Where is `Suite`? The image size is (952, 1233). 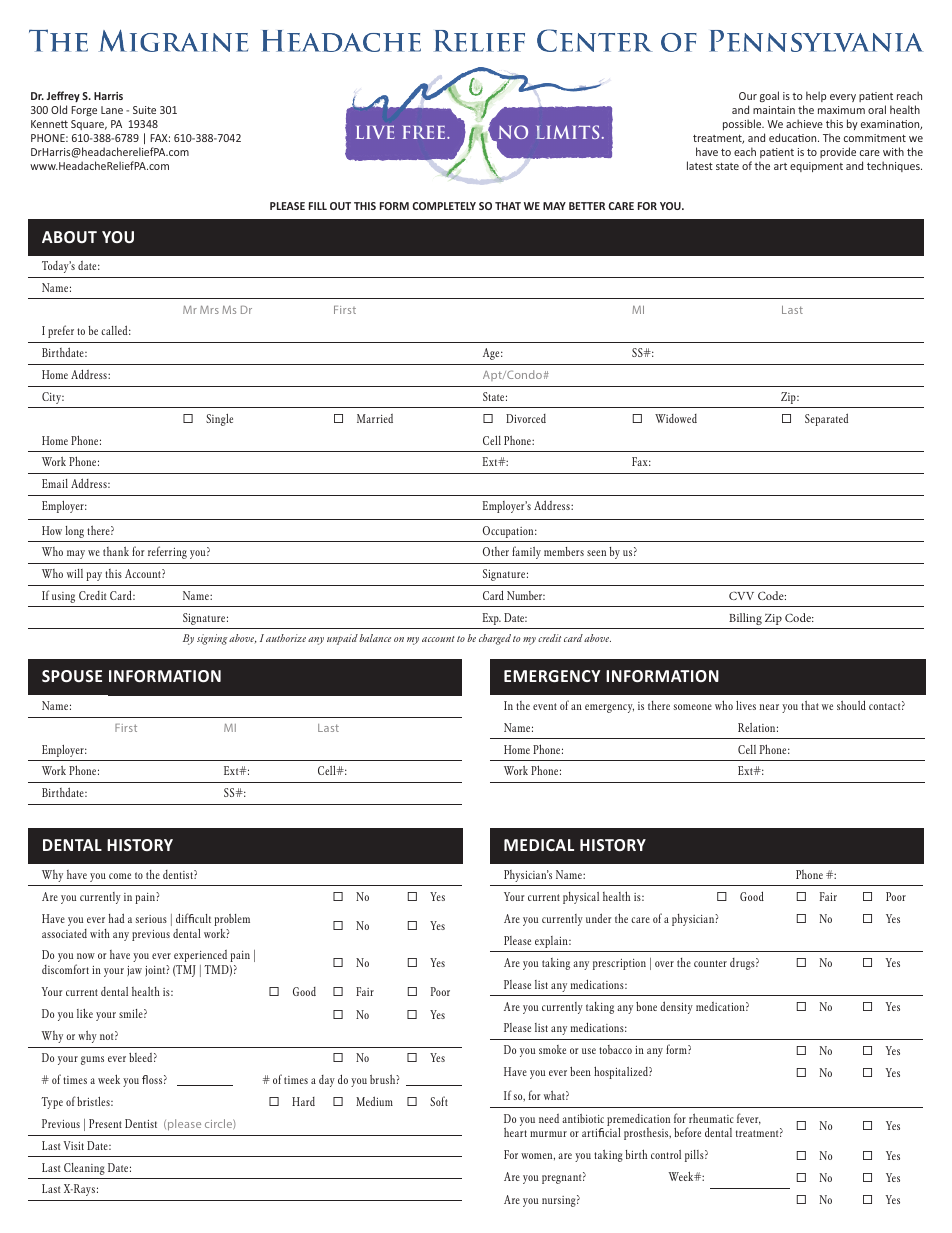 Suite is located at coordinates (144, 110).
